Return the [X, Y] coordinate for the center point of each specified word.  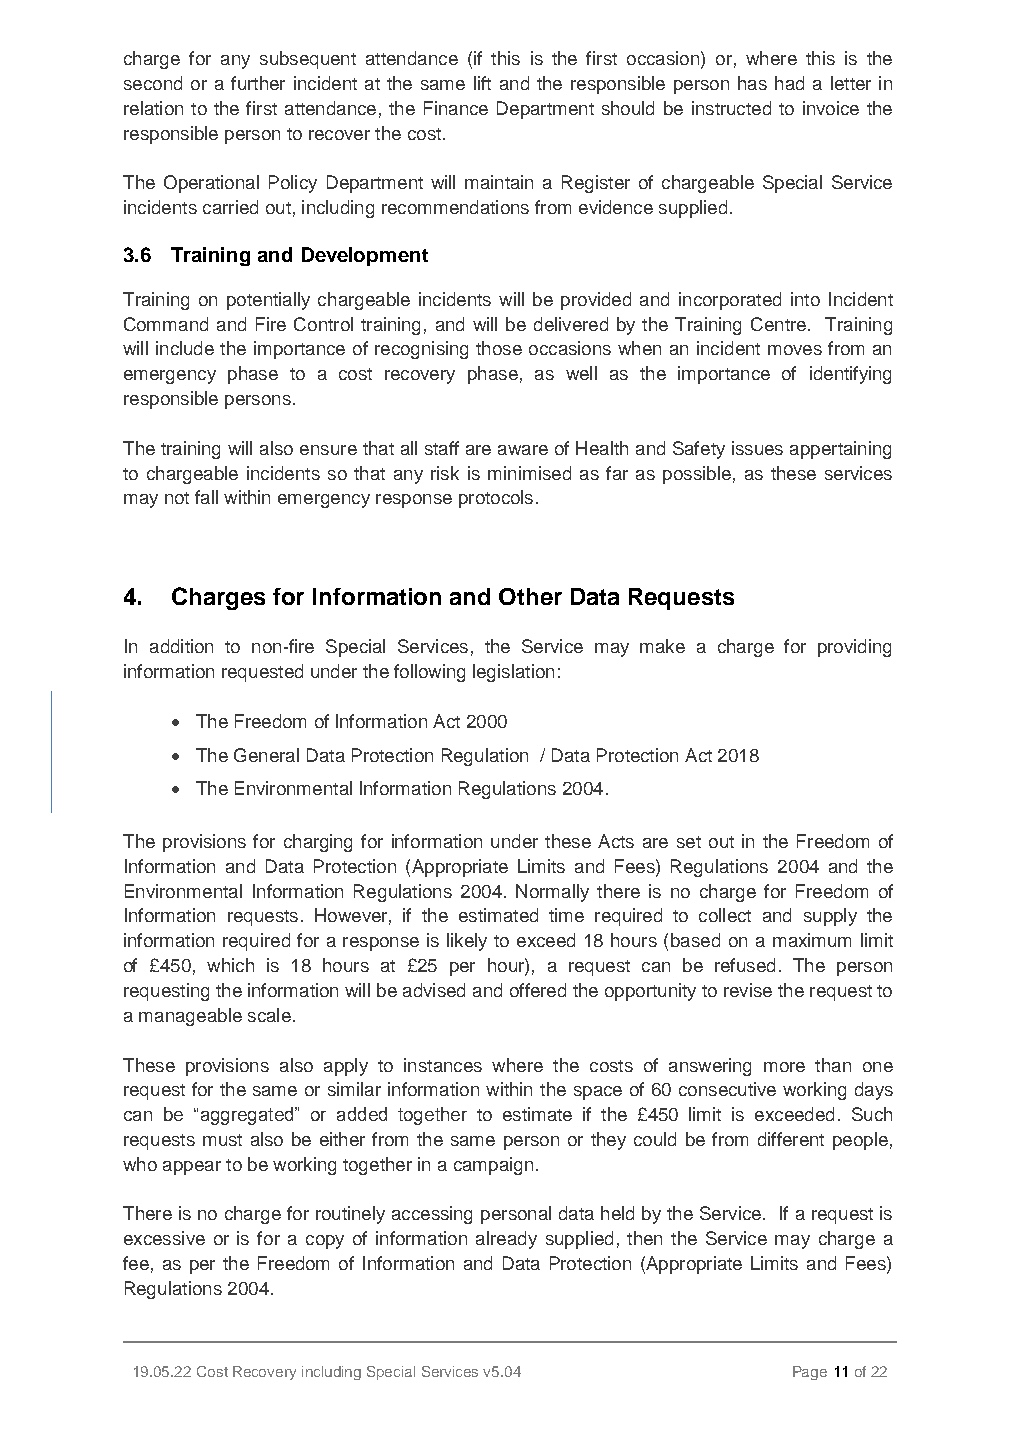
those [499, 348]
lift [482, 83]
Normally [552, 893]
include [185, 348]
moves [795, 350]
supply [830, 917]
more [784, 1067]
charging [318, 843]
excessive [164, 1238]
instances [443, 1065]
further [258, 83]
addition [181, 646]
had [789, 83]
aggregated [248, 1116]
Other [530, 596]
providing [854, 648]
